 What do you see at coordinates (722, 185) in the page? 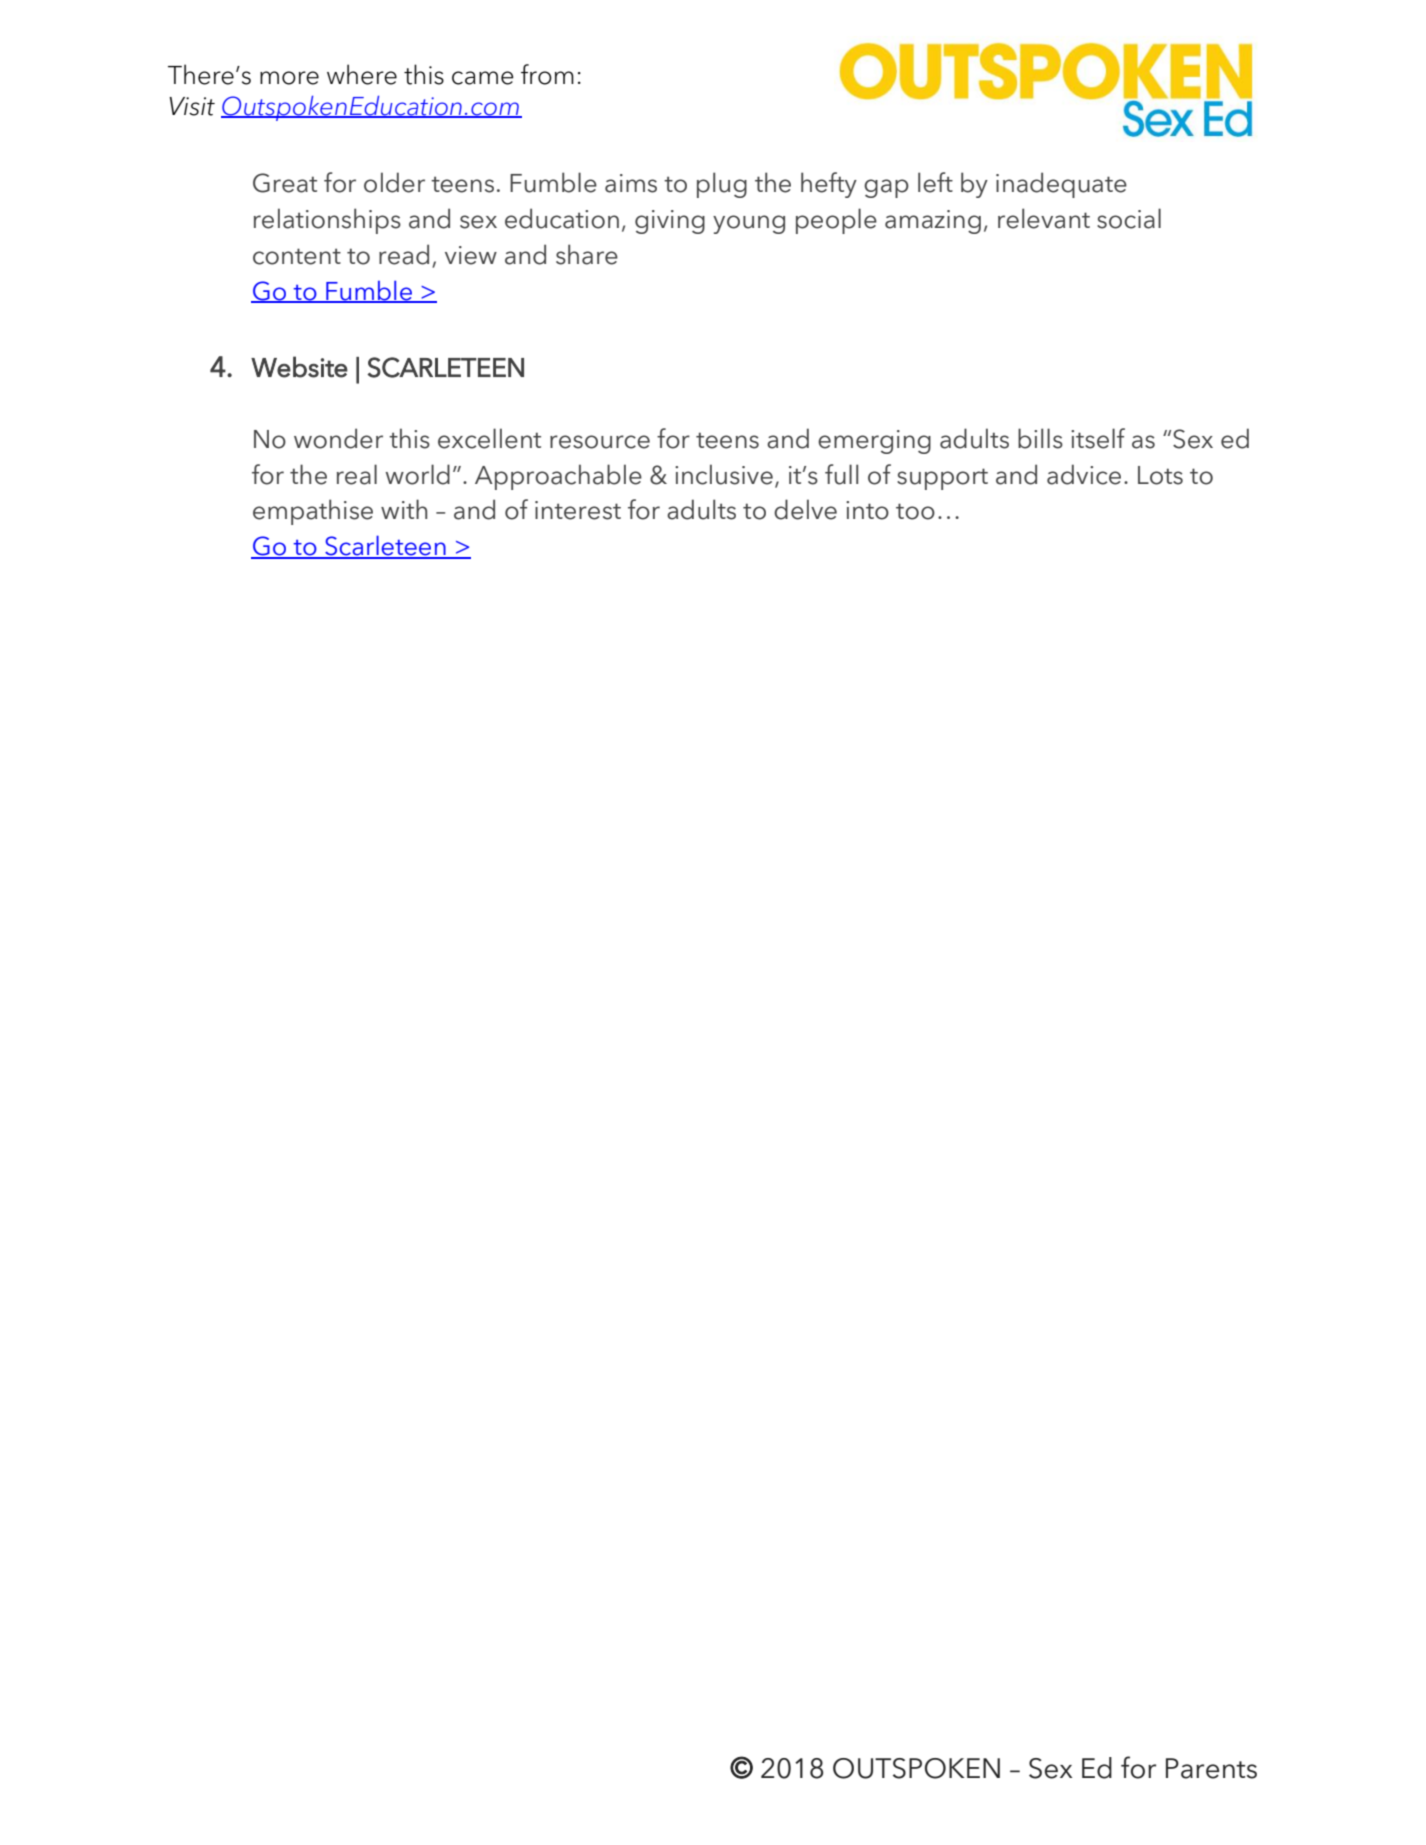
I see `plug` at bounding box center [722, 185].
